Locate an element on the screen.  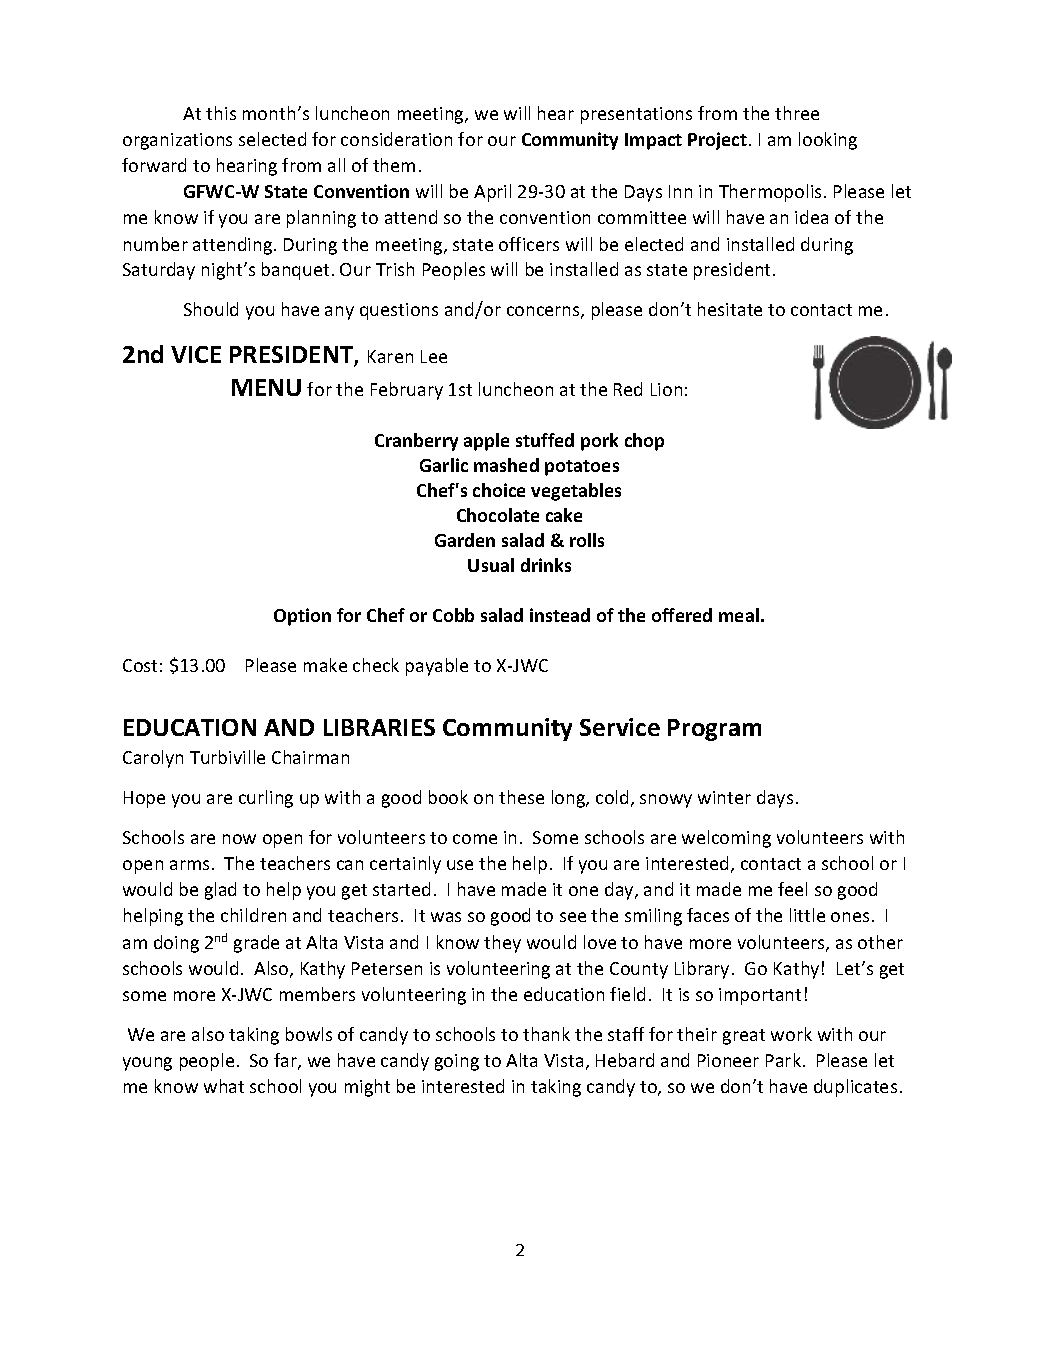
what is located at coordinates (224, 1086).
